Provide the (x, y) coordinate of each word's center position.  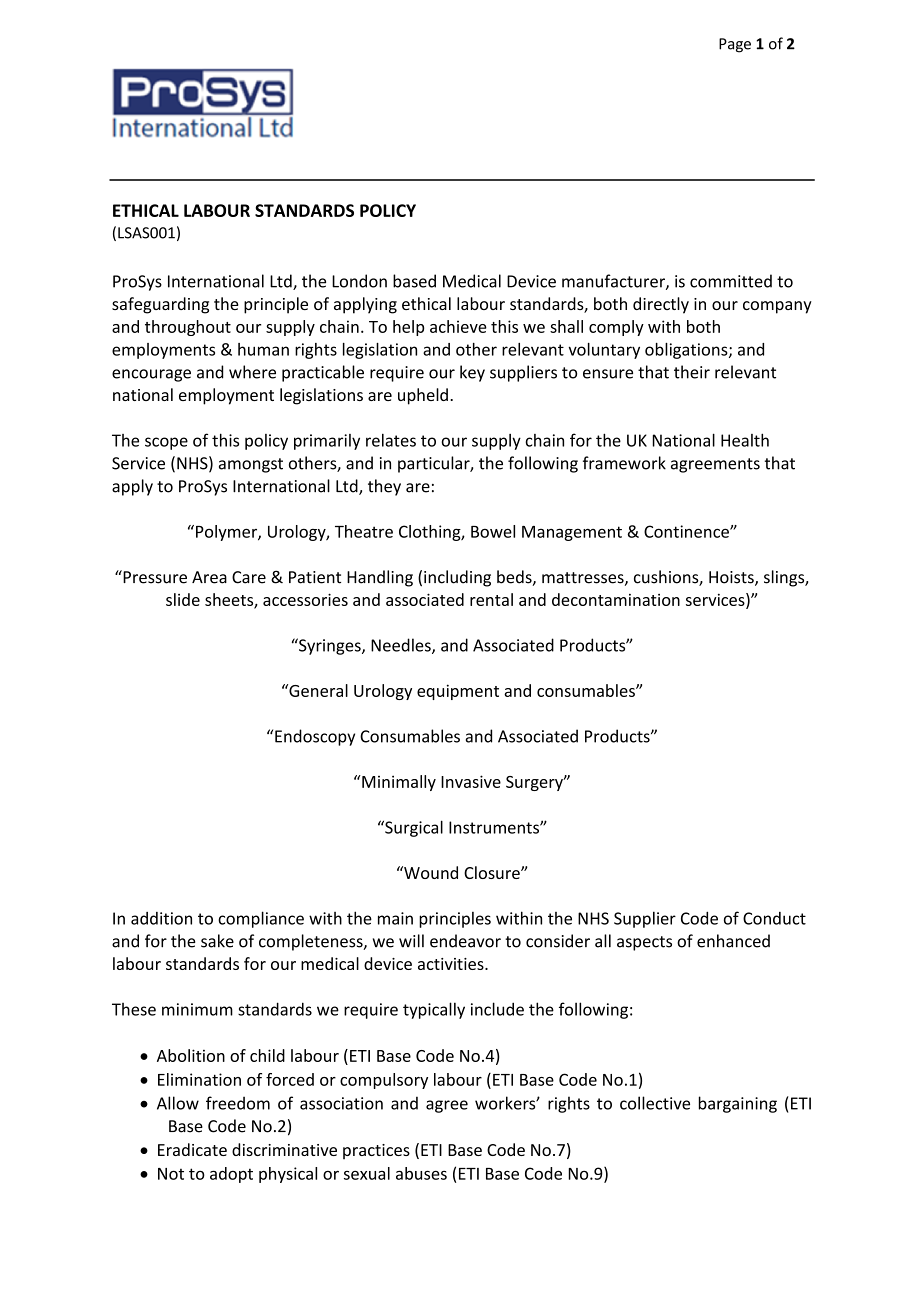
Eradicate (192, 1149)
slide (183, 599)
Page (735, 45)
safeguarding (160, 305)
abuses (421, 1173)
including (457, 578)
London (359, 281)
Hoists (732, 578)
